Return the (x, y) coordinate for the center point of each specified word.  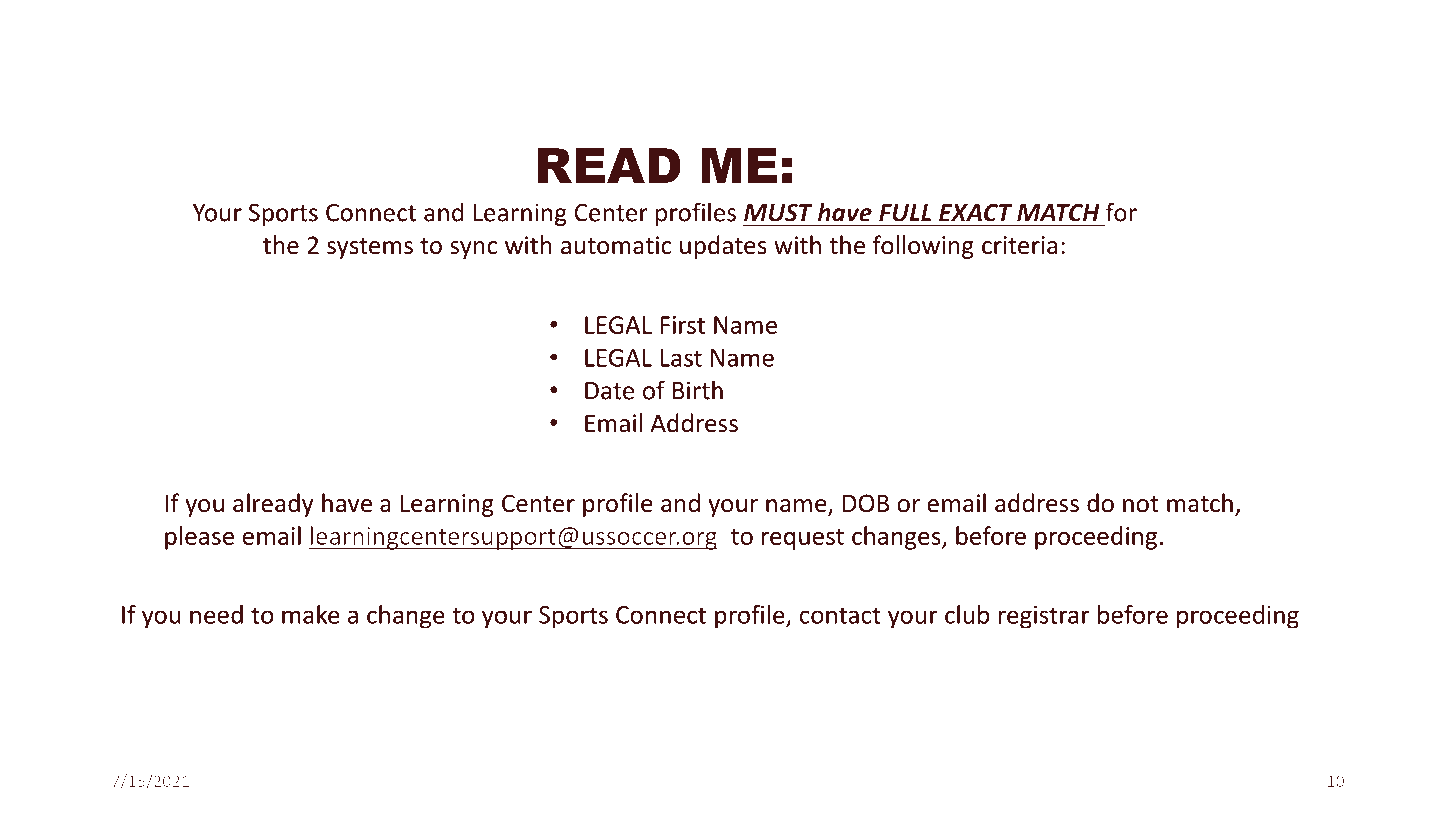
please (199, 538)
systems (370, 248)
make (311, 614)
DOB (866, 503)
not (1141, 504)
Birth (698, 390)
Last (681, 358)
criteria (1019, 245)
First (682, 325)
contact (840, 615)
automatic (616, 245)
